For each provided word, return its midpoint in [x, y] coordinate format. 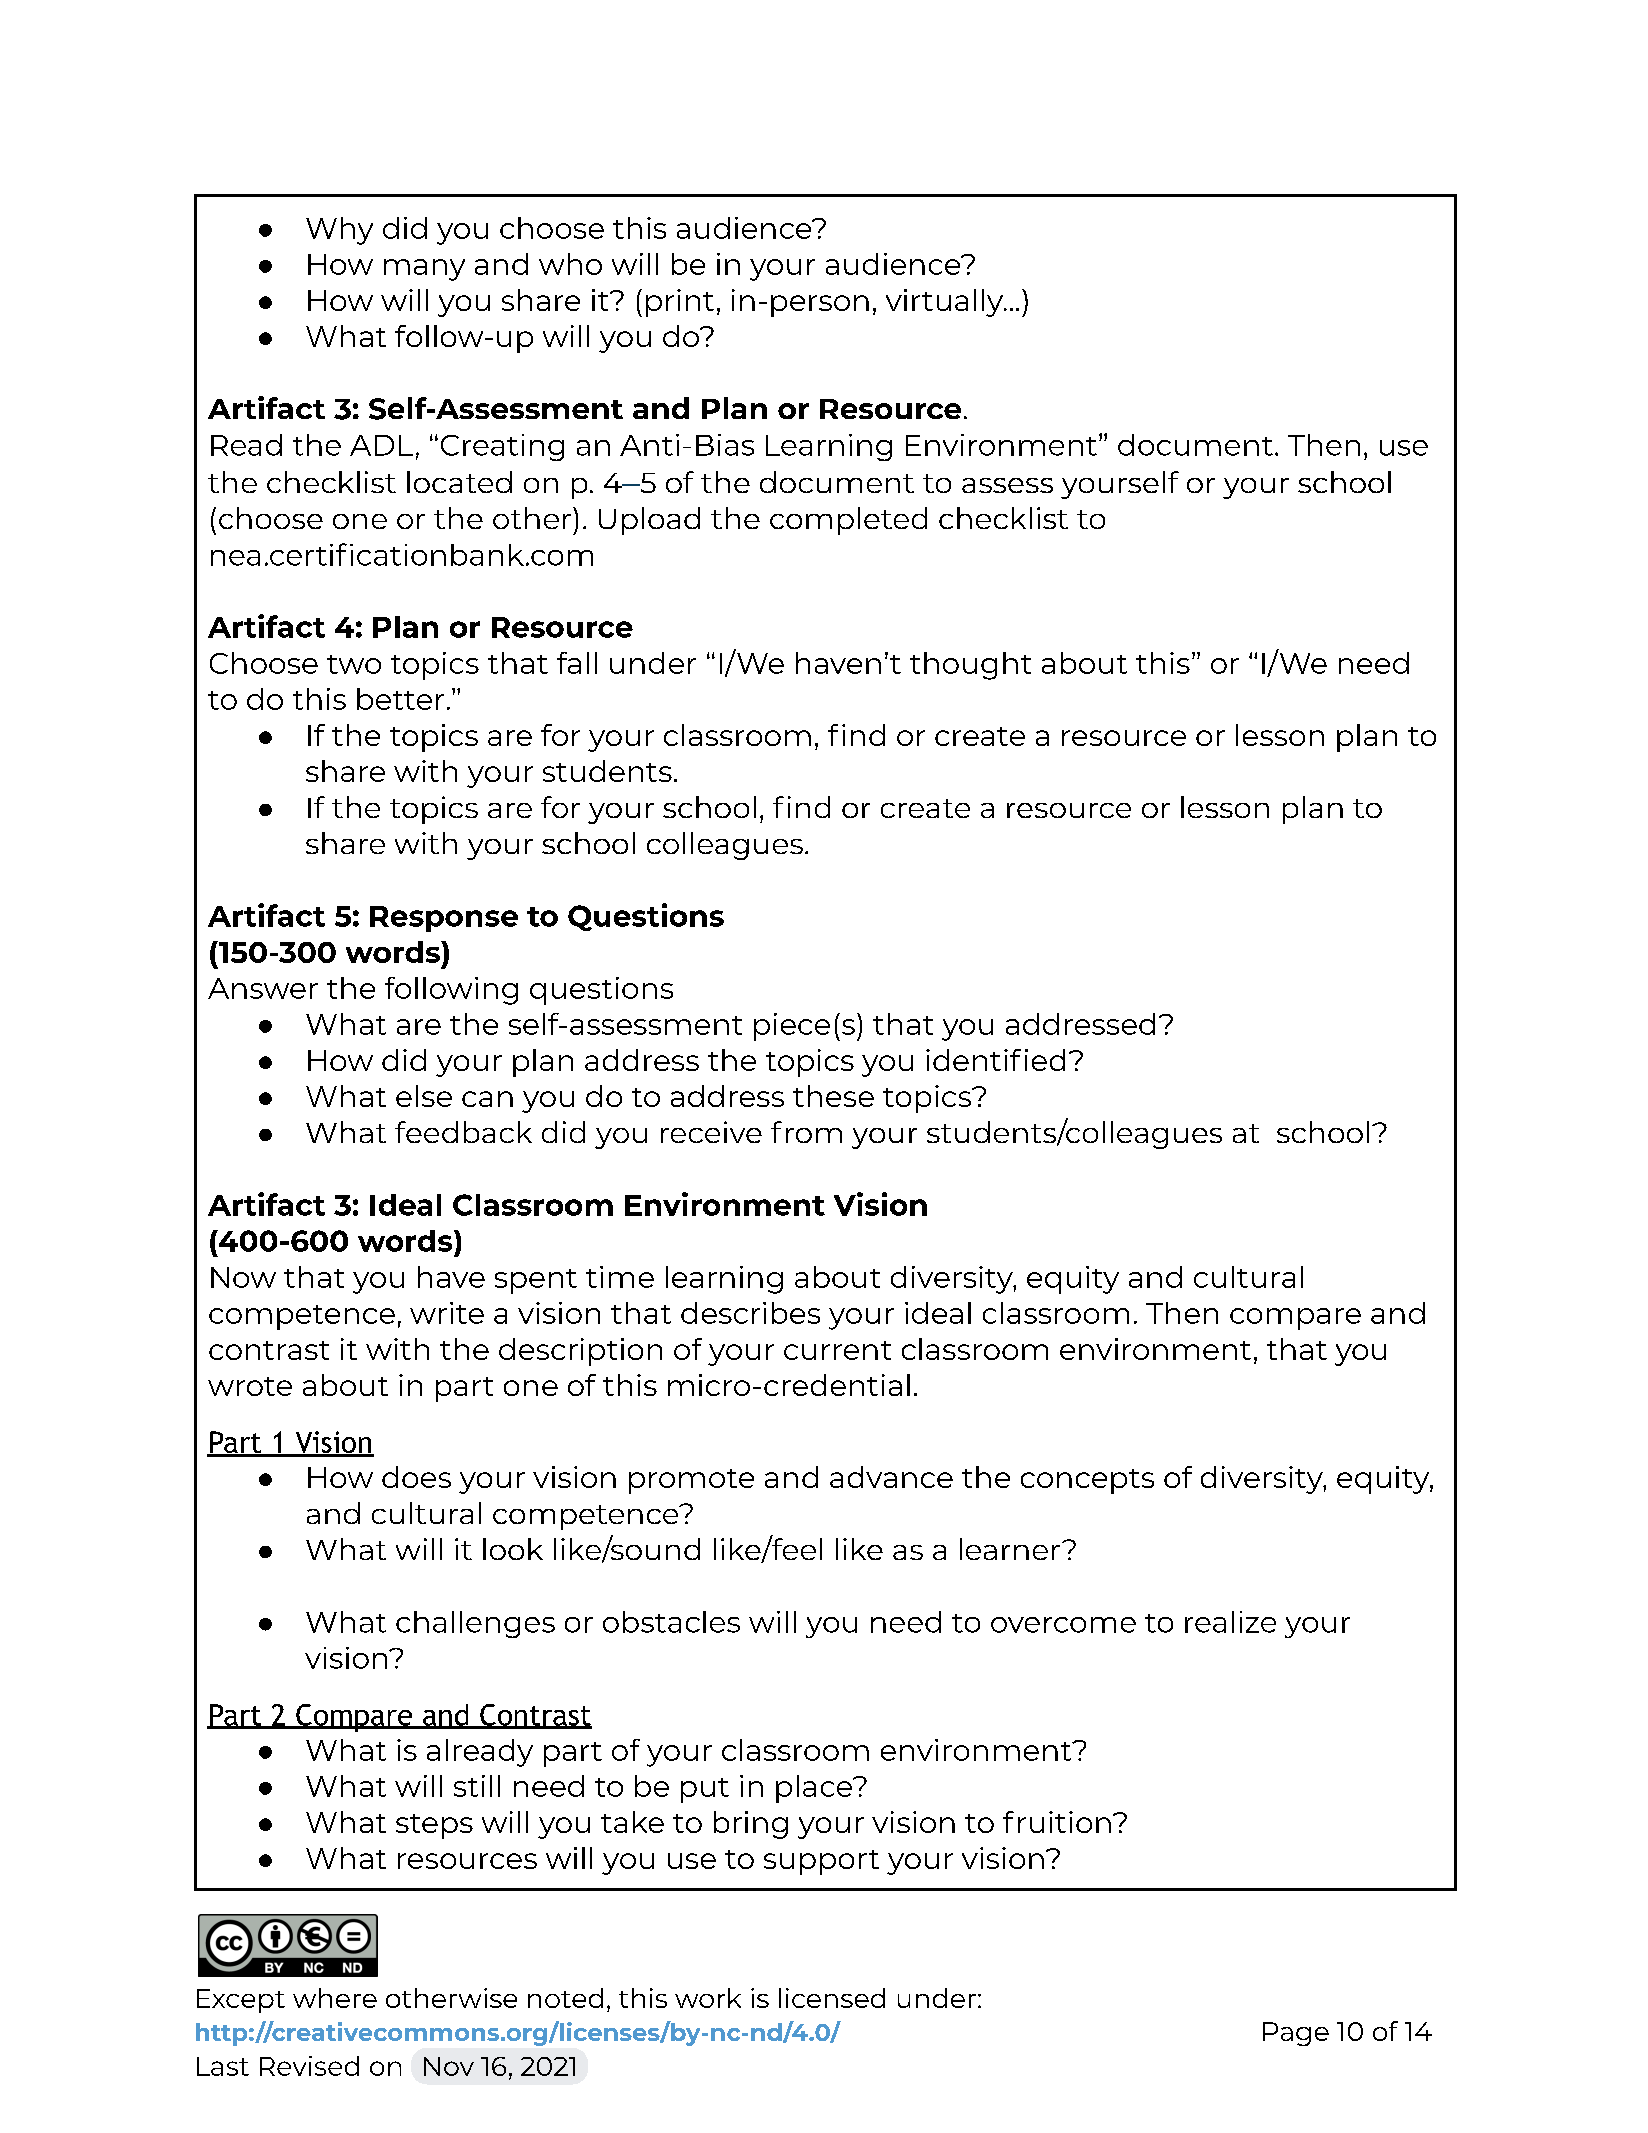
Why [339, 231]
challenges [475, 1624]
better [400, 699]
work [708, 1998]
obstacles [671, 1622]
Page [1296, 2034]
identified [995, 1060]
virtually [946, 303]
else [424, 1096]
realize [1230, 1622]
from [806, 1132]
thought [970, 666]
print [680, 303]
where [335, 1998]
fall [577, 663]
